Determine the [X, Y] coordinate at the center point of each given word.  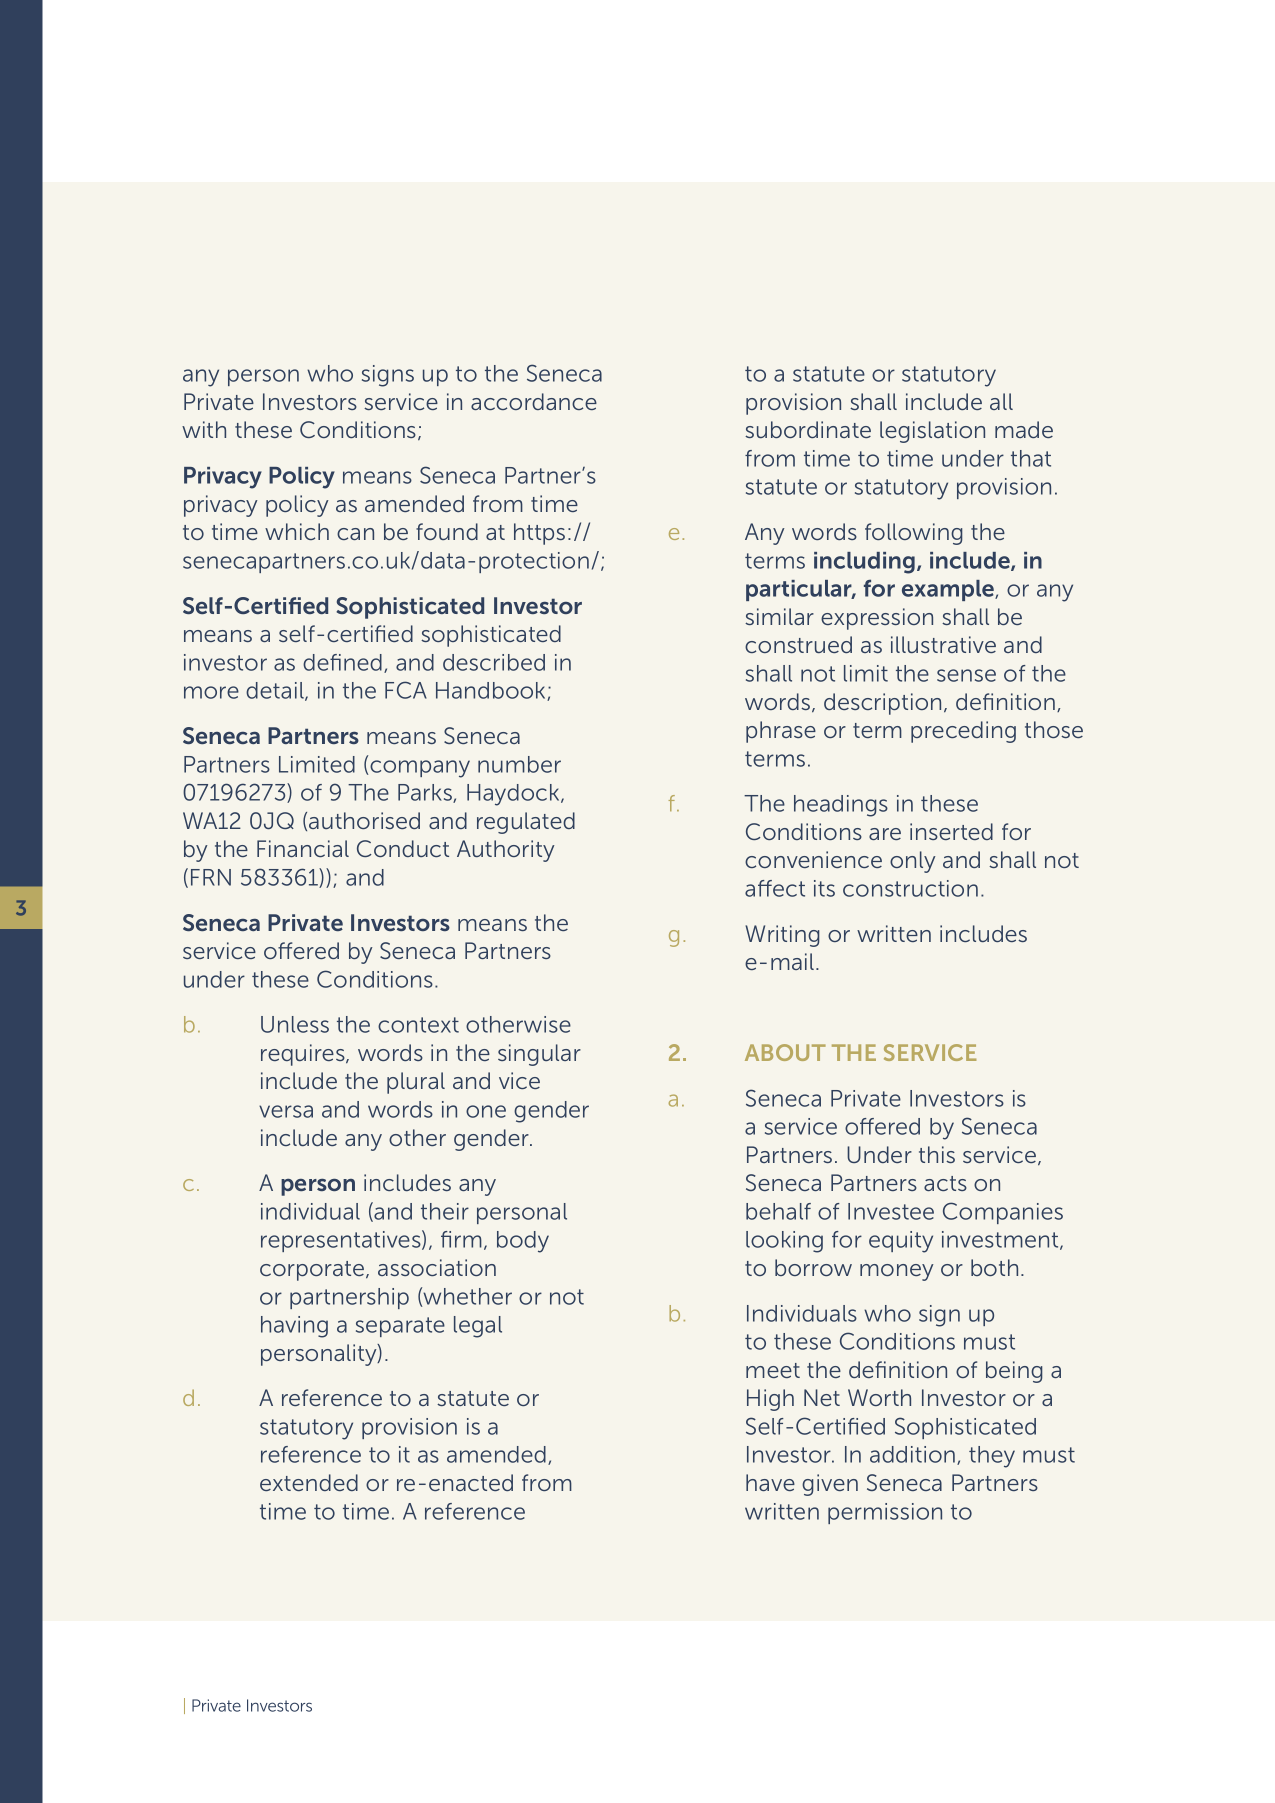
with [204, 429]
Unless [295, 1024]
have [770, 1482]
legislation [932, 432]
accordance [534, 401]
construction [910, 888]
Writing [782, 936]
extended [309, 1482]
